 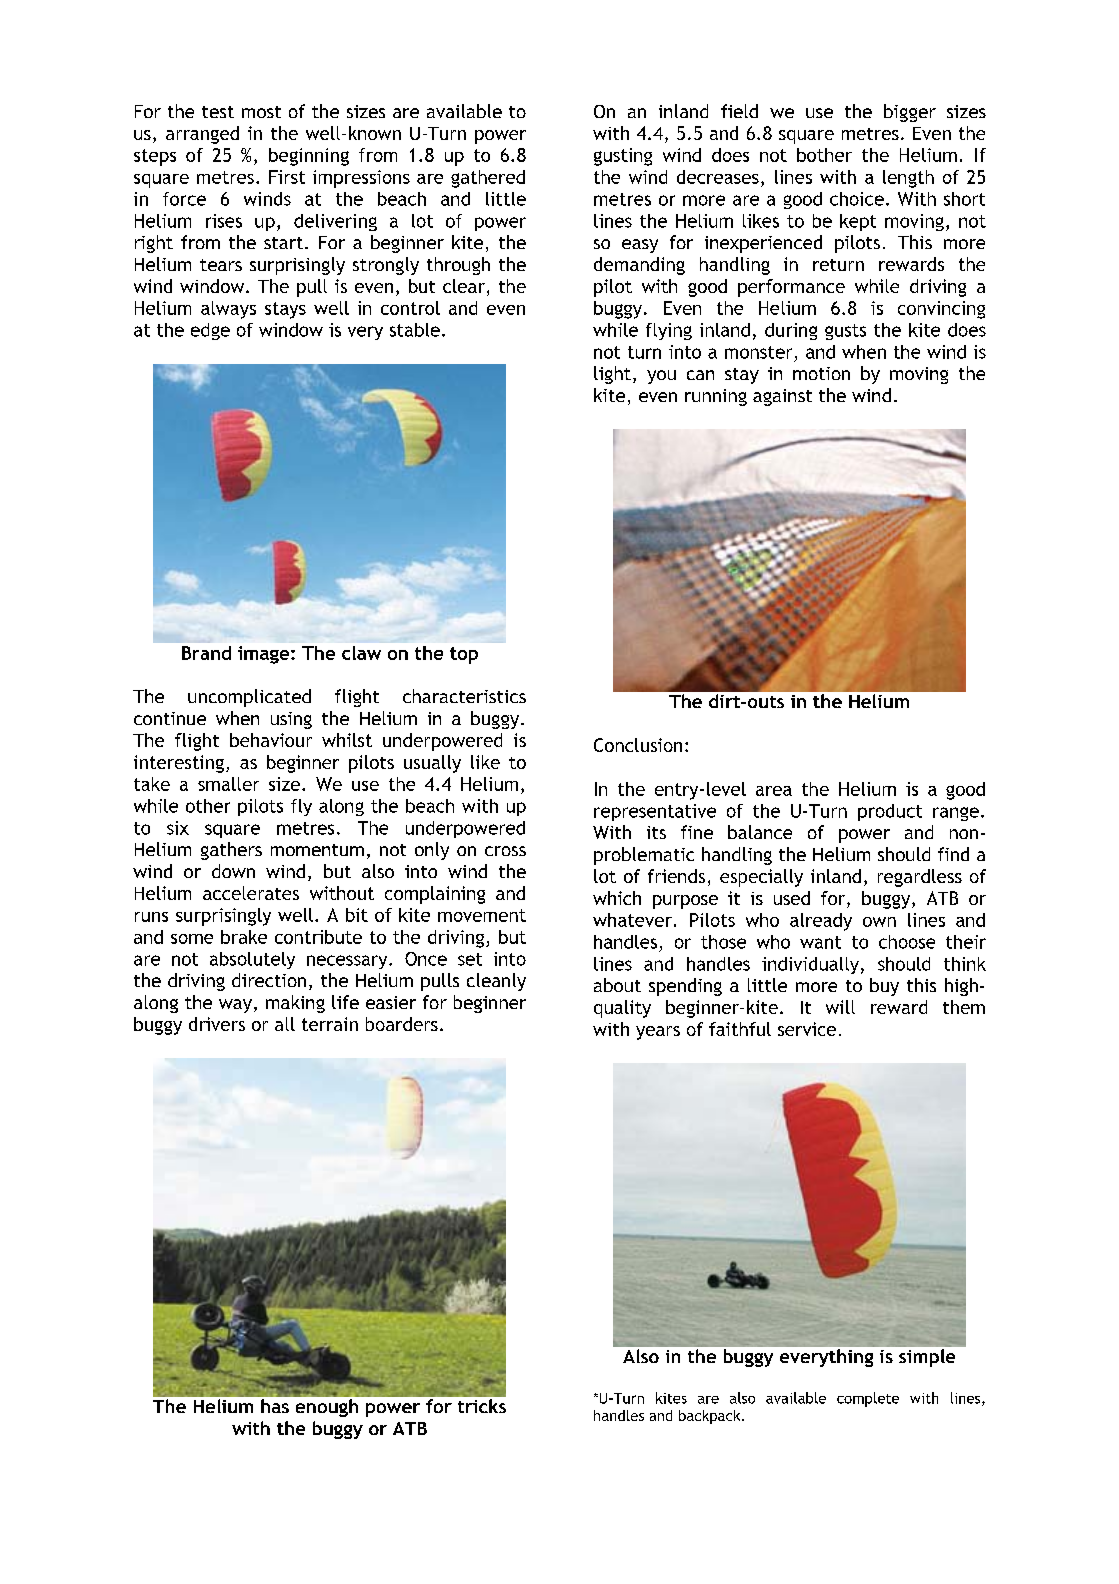 I want to click on most, so click(x=261, y=112).
